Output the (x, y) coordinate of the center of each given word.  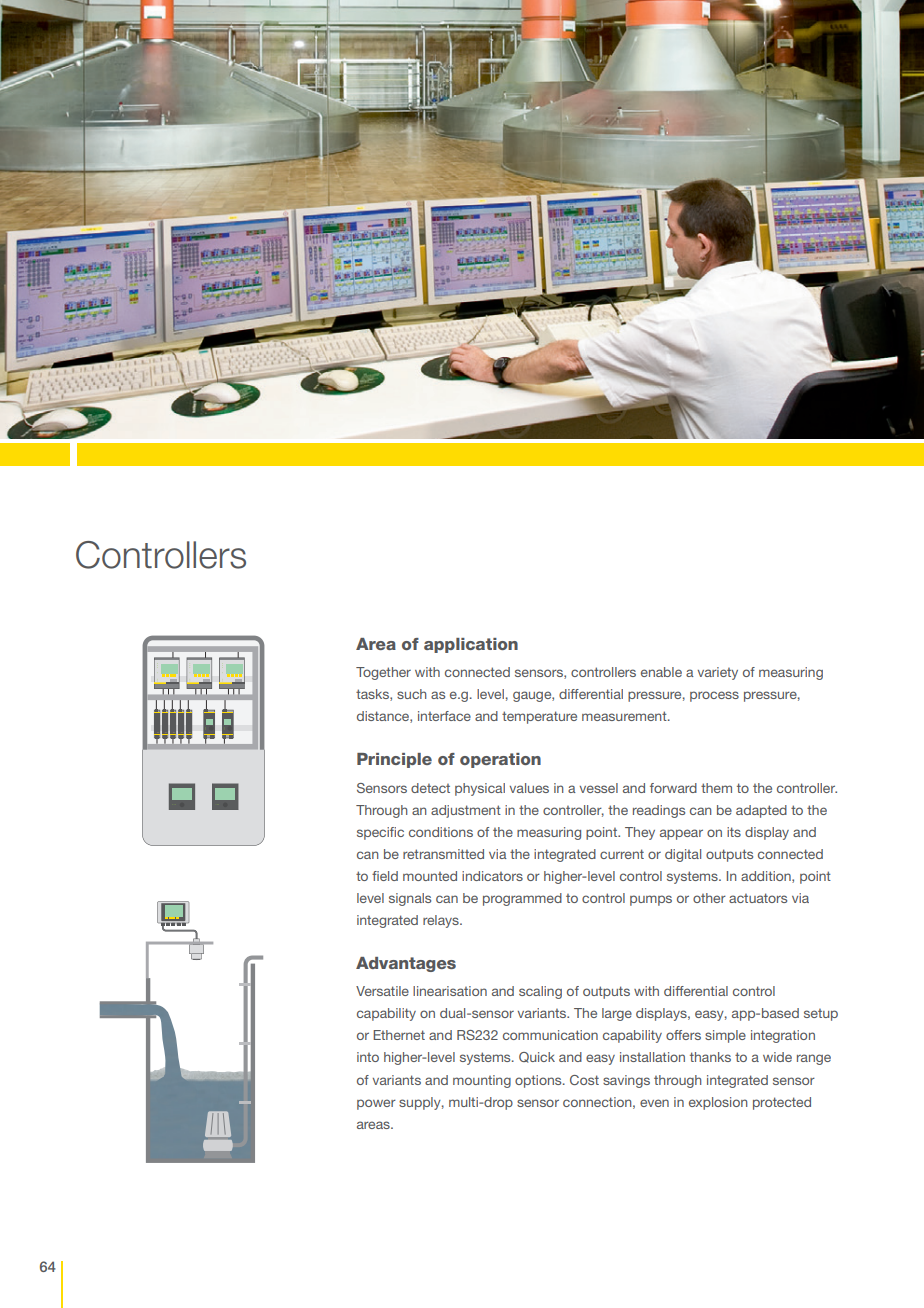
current (622, 854)
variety (718, 673)
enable (661, 672)
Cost (584, 1080)
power (376, 1104)
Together (383, 673)
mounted (430, 876)
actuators (758, 898)
